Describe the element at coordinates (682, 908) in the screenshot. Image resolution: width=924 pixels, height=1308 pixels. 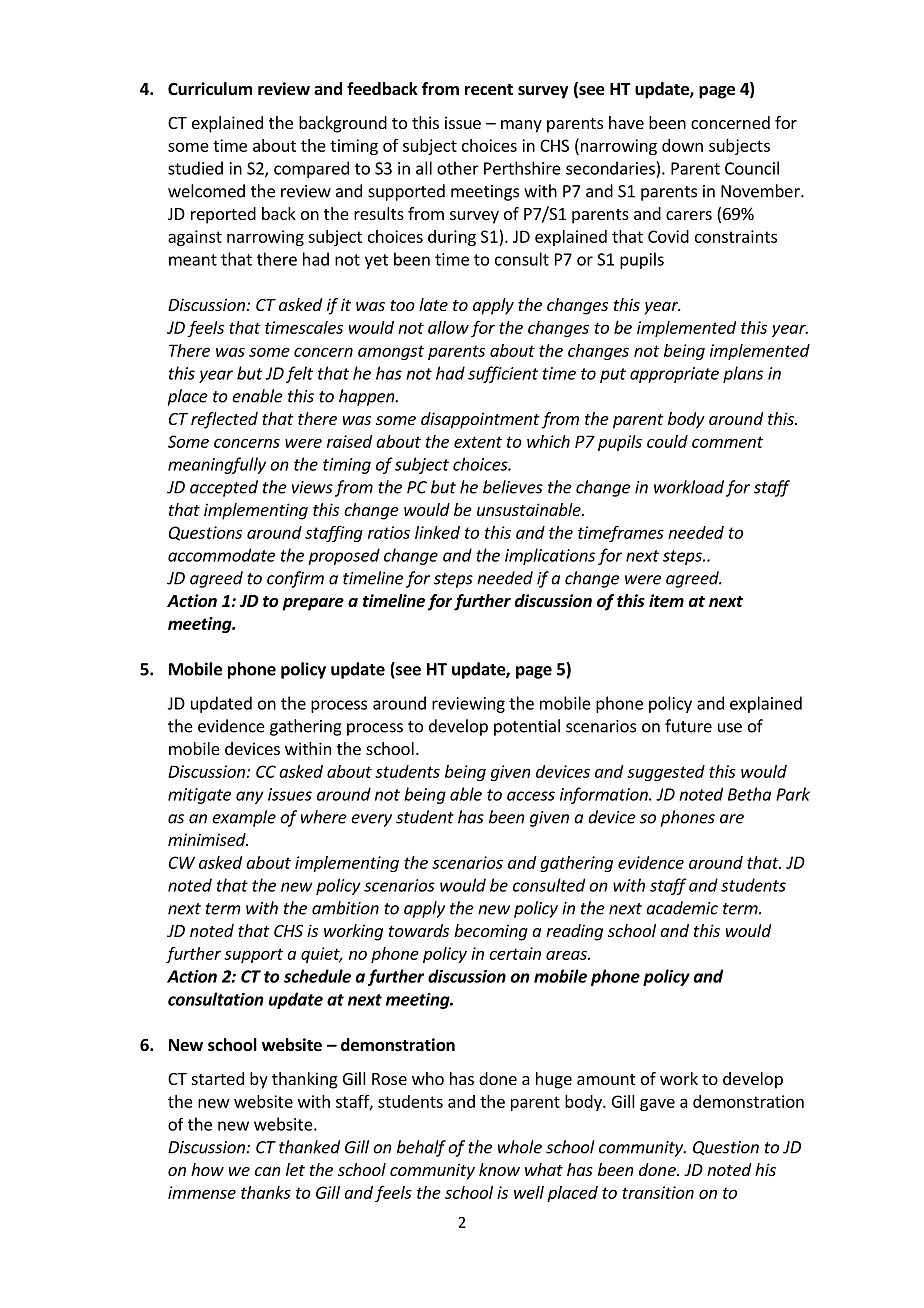
I see `academic` at that location.
